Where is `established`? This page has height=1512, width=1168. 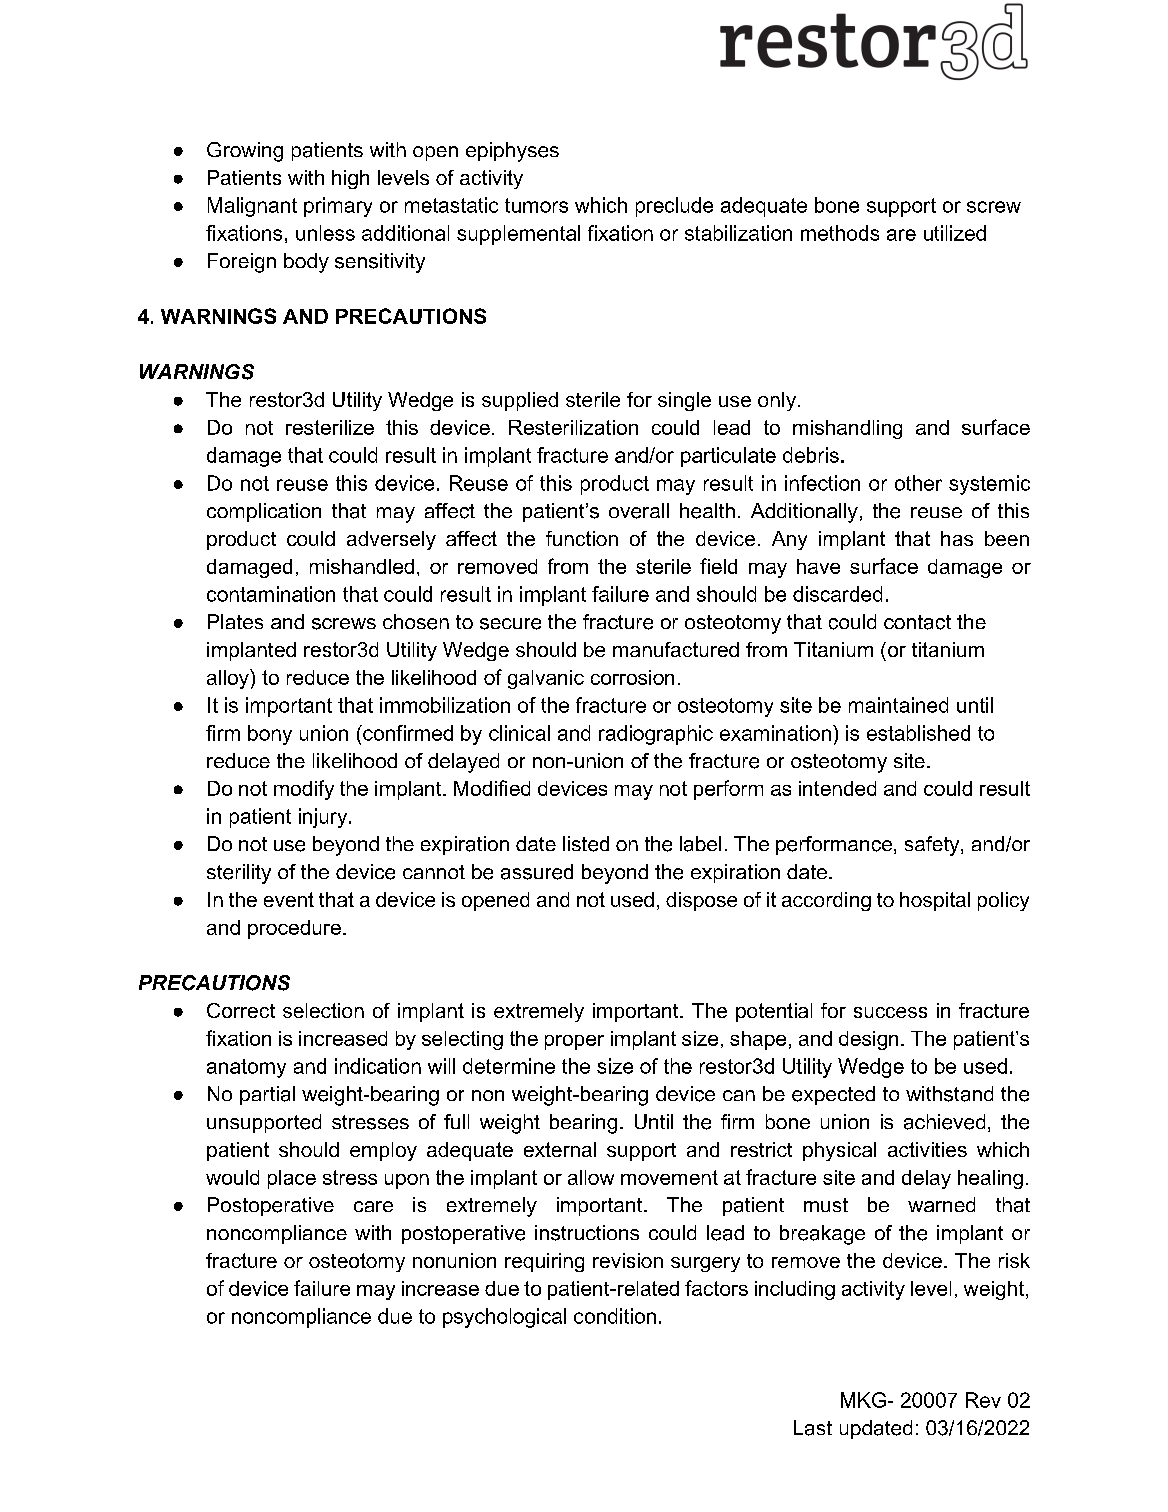 established is located at coordinates (918, 733).
